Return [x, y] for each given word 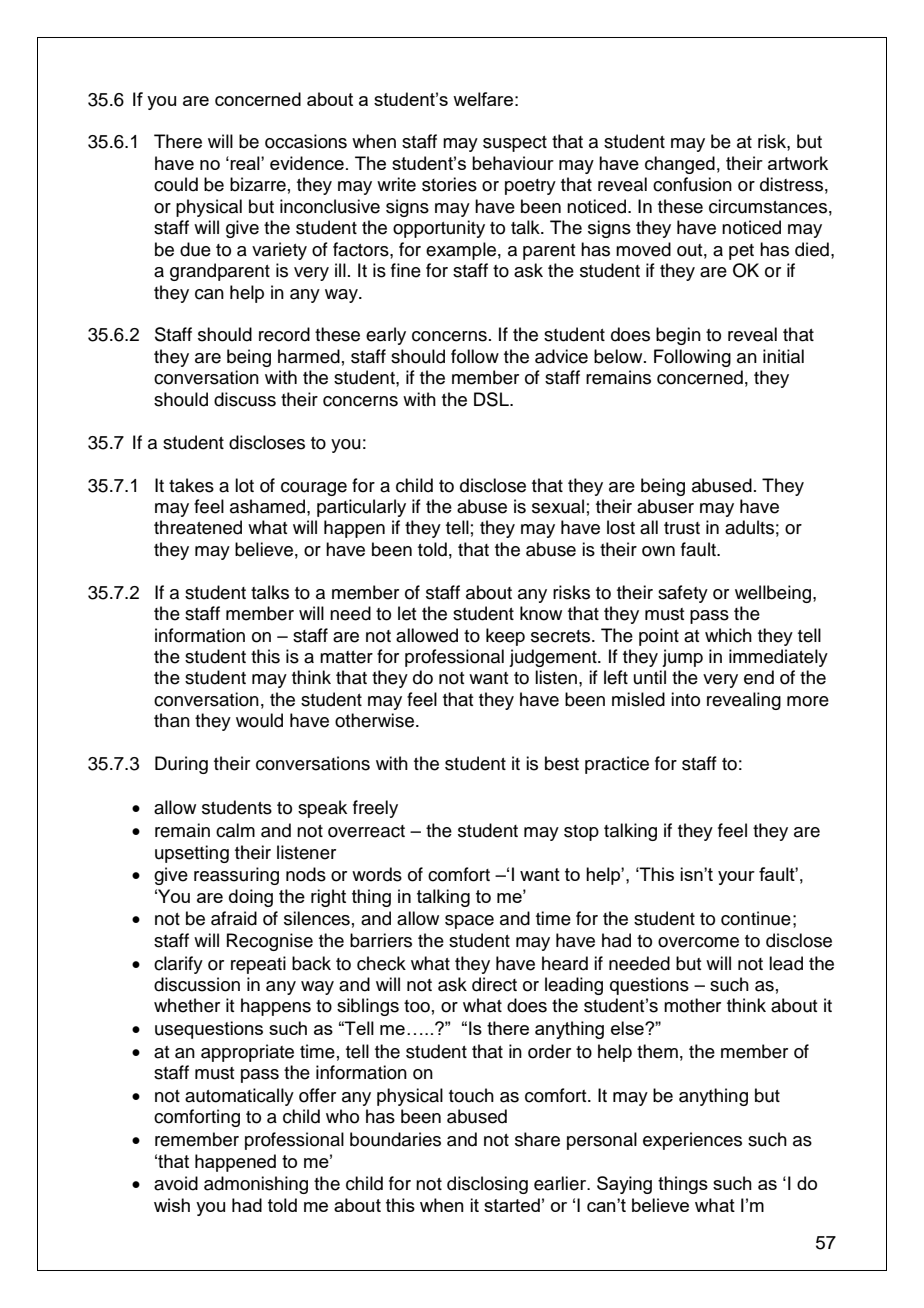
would [259, 720]
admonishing [256, 1185]
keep [505, 637]
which [728, 635]
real [246, 163]
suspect [515, 144]
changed [680, 165]
